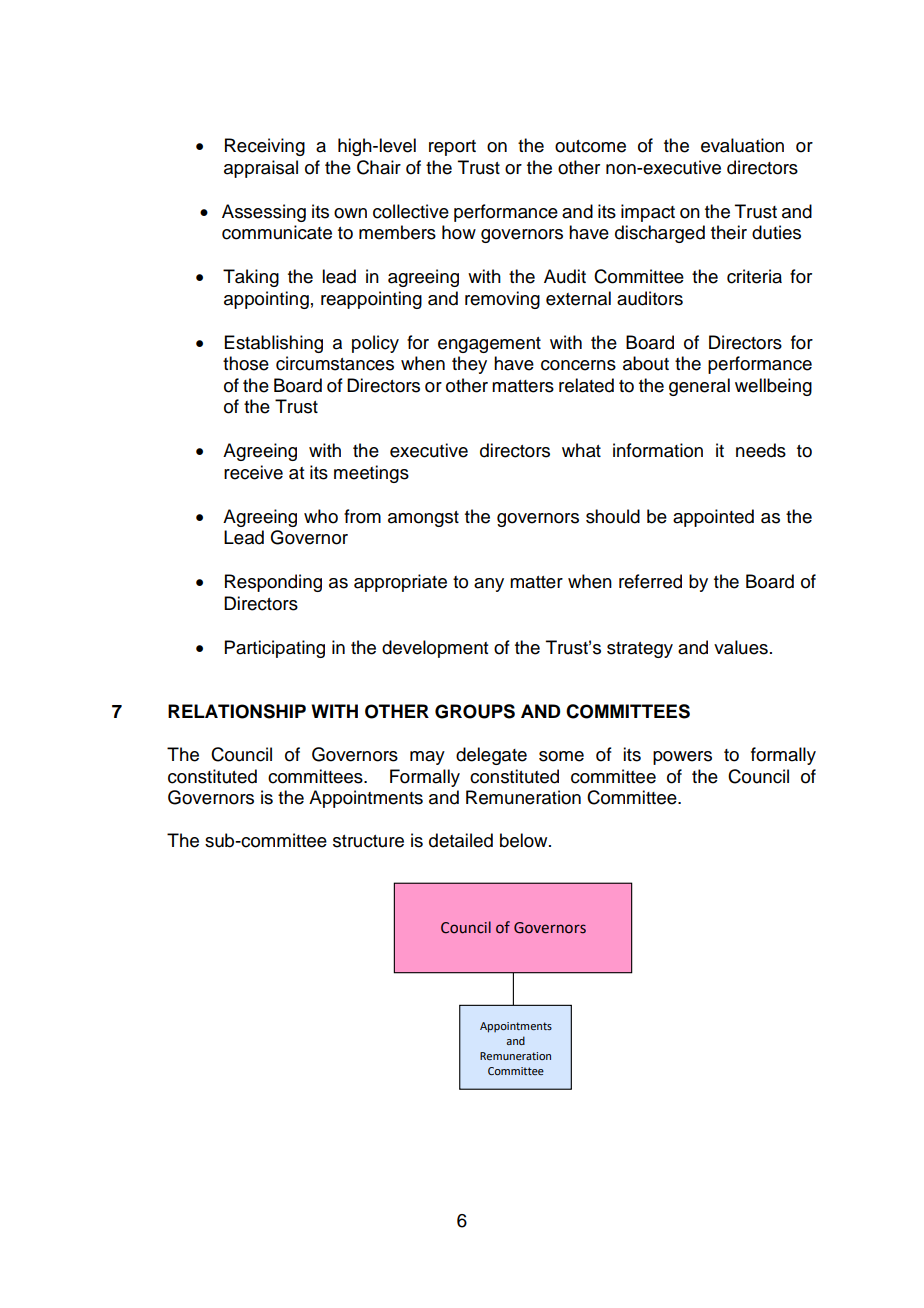 The width and height of the image is (924, 1308). What do you see at coordinates (253, 472) in the image?
I see `receive` at bounding box center [253, 472].
